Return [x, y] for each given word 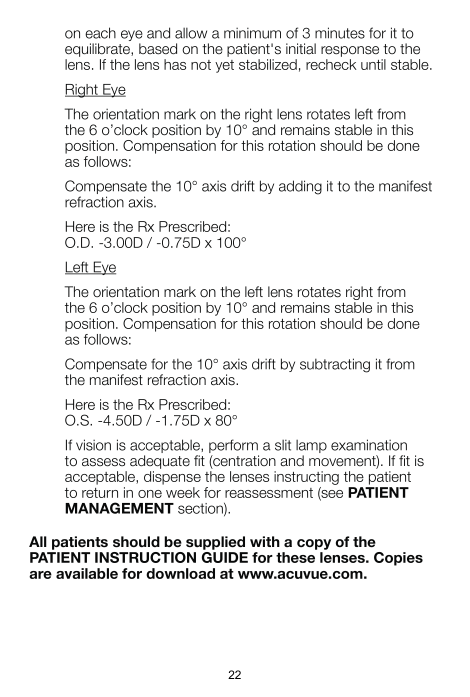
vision [93, 445]
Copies [398, 559]
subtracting [335, 365]
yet [224, 66]
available [87, 573]
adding [300, 187]
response [350, 51]
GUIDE [225, 557]
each [100, 33]
